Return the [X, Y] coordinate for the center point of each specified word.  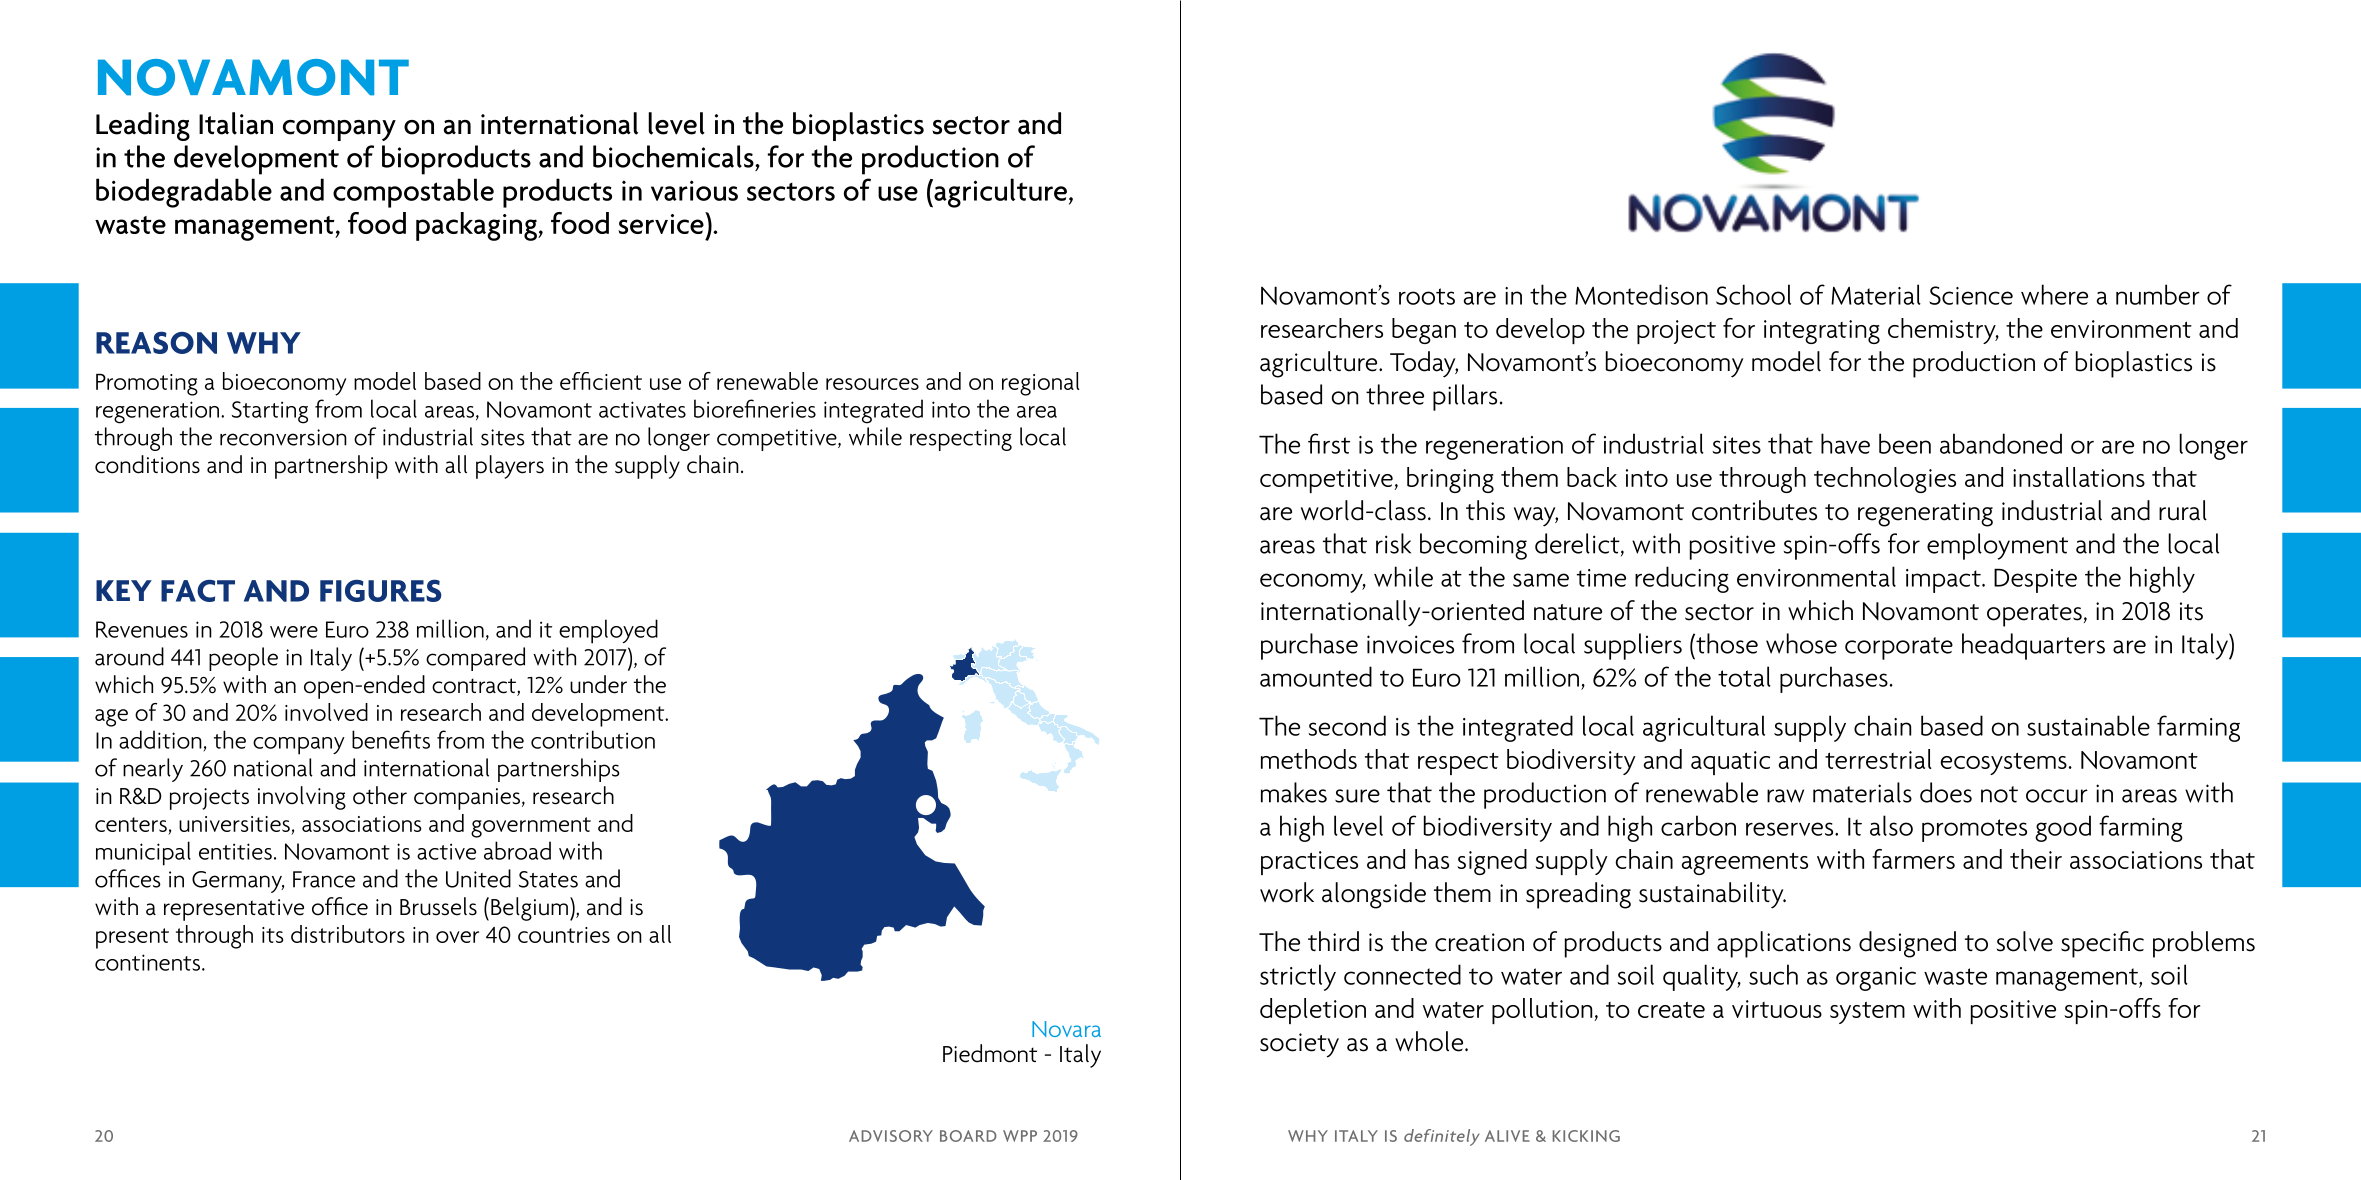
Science [1971, 295]
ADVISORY [891, 1136]
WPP [1020, 1136]
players [510, 467]
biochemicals [674, 156]
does [1946, 792]
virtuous [1777, 1009]
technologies [1885, 480]
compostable [413, 193]
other [380, 795]
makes [1294, 792]
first [1329, 443]
